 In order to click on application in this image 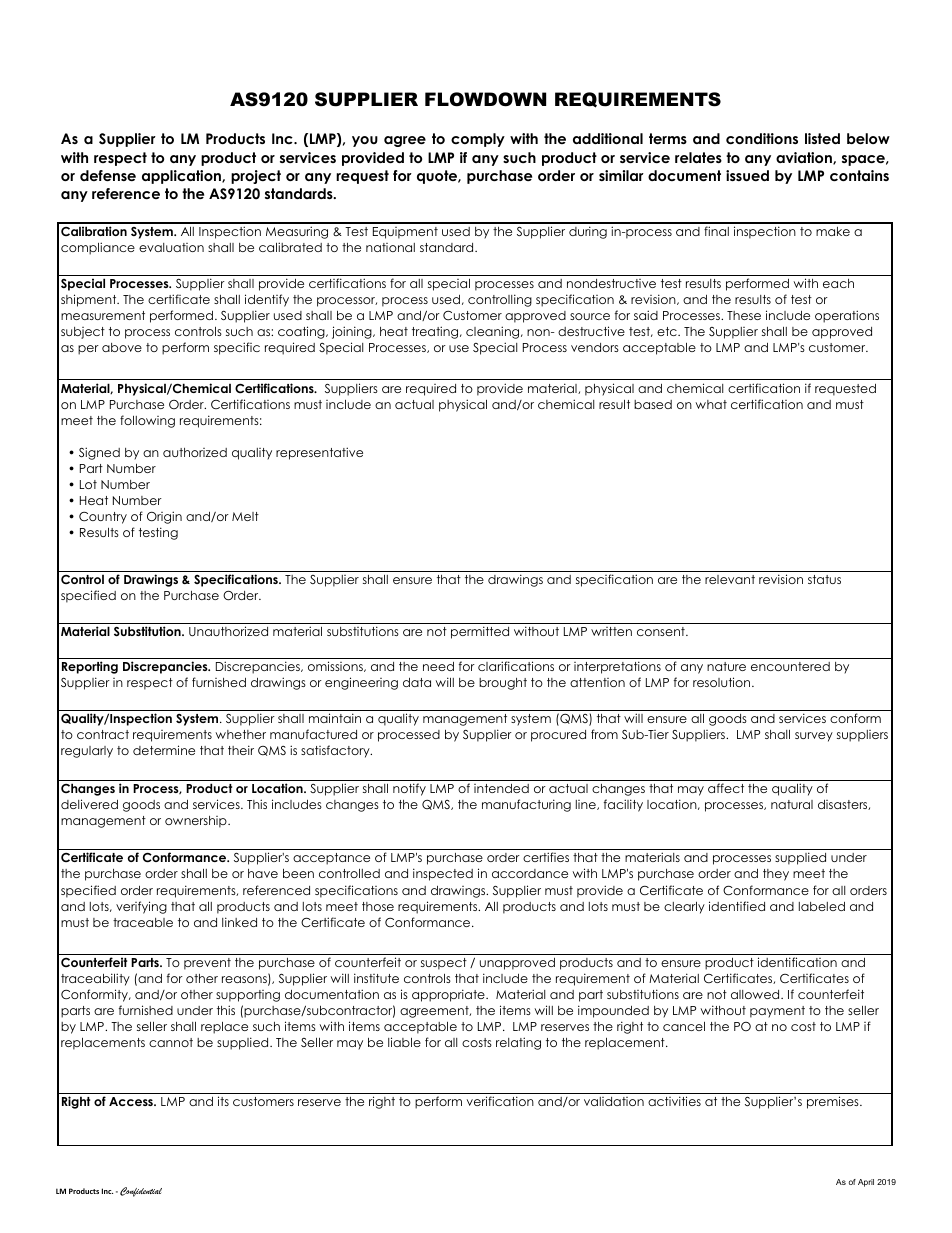, I will do `click(182, 177)`.
